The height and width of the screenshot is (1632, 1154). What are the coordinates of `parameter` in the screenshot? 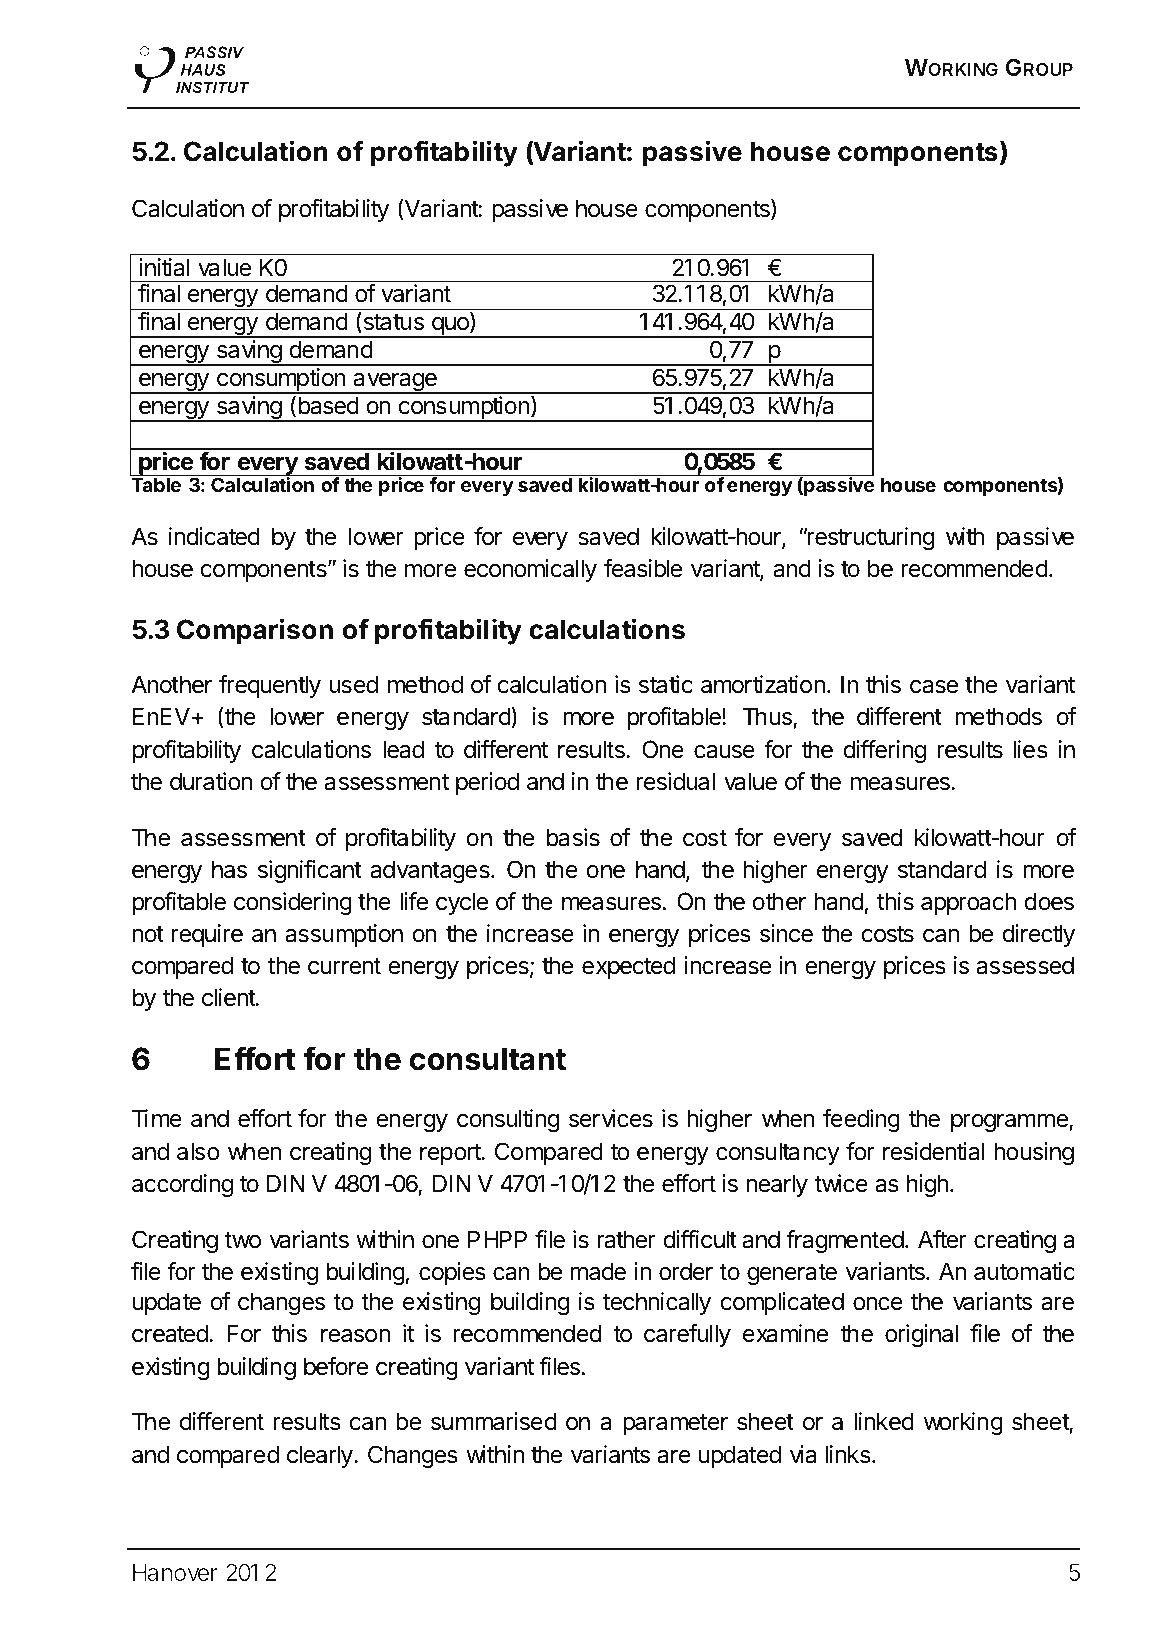 It's located at (675, 1424).
